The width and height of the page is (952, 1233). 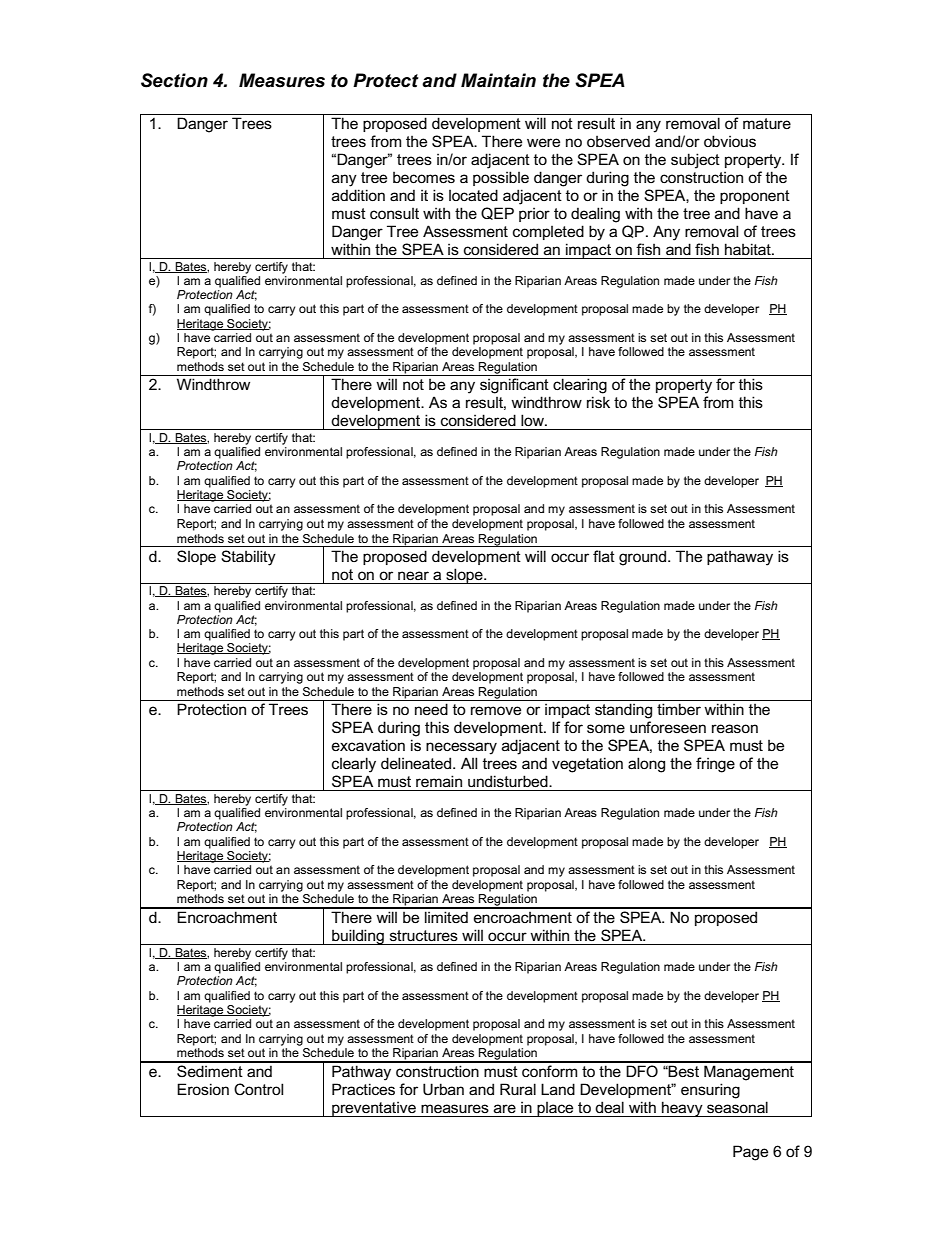 I want to click on obvious, so click(x=730, y=141).
